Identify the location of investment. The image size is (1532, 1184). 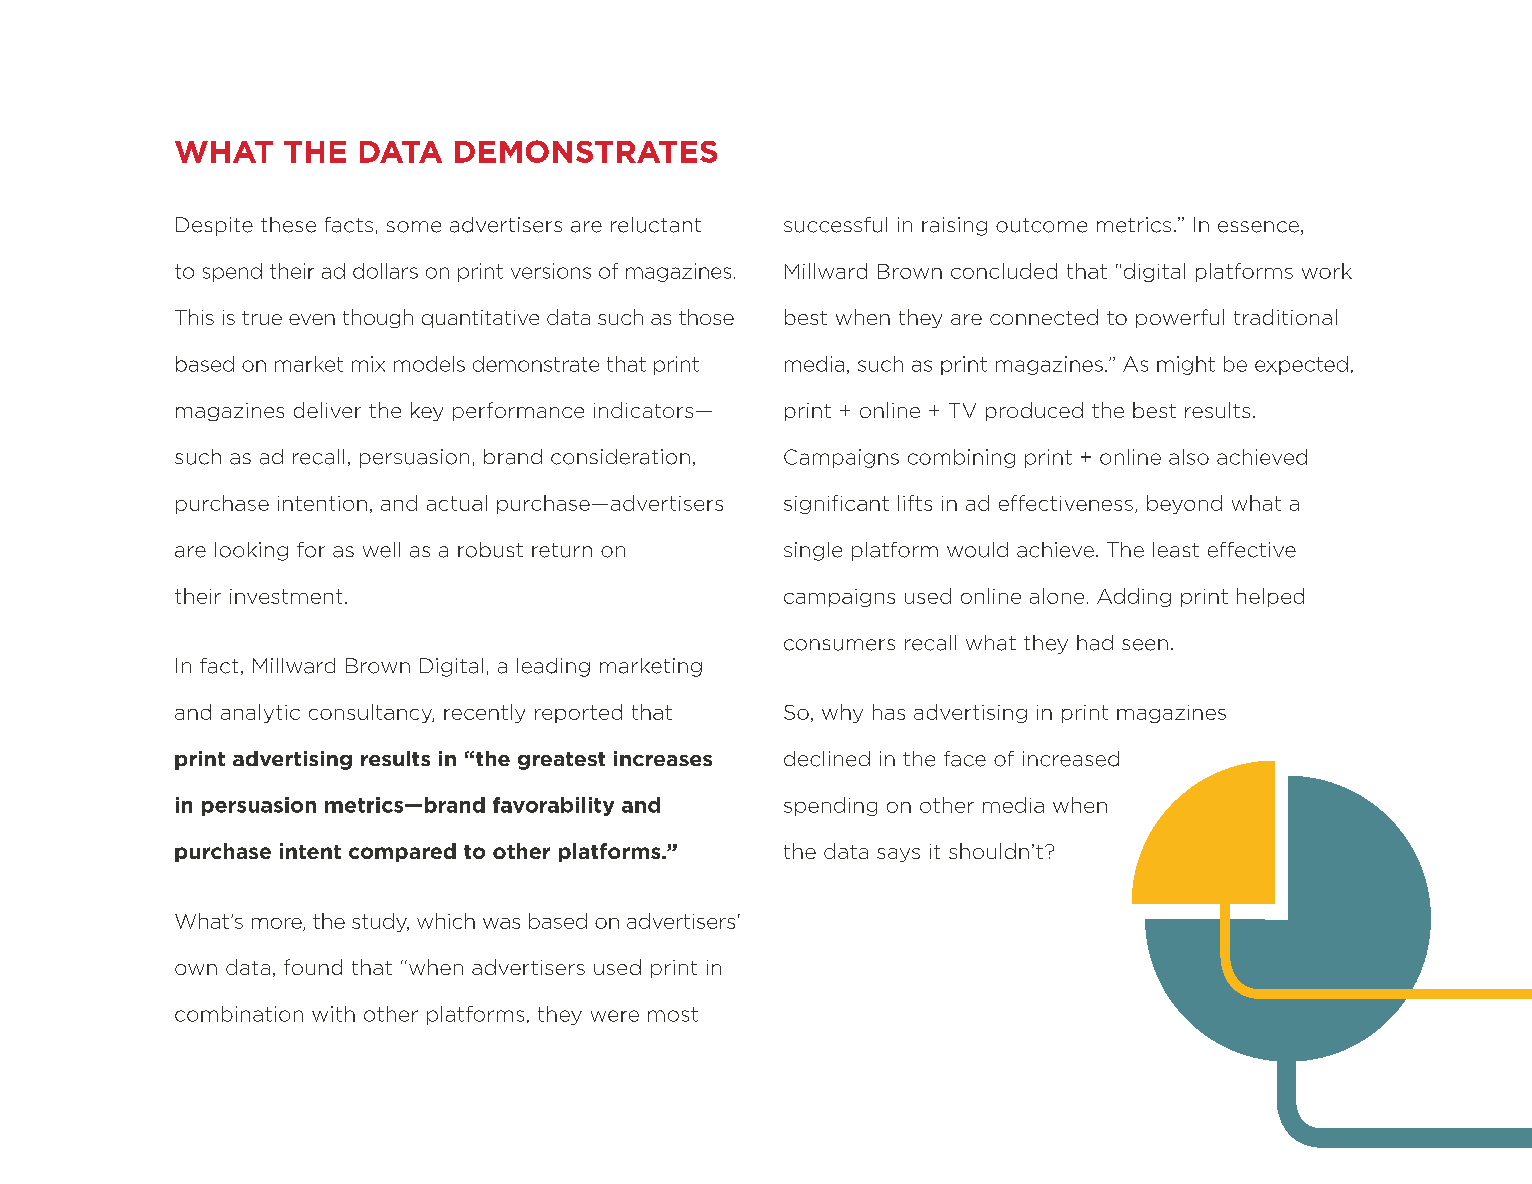
(286, 596).
